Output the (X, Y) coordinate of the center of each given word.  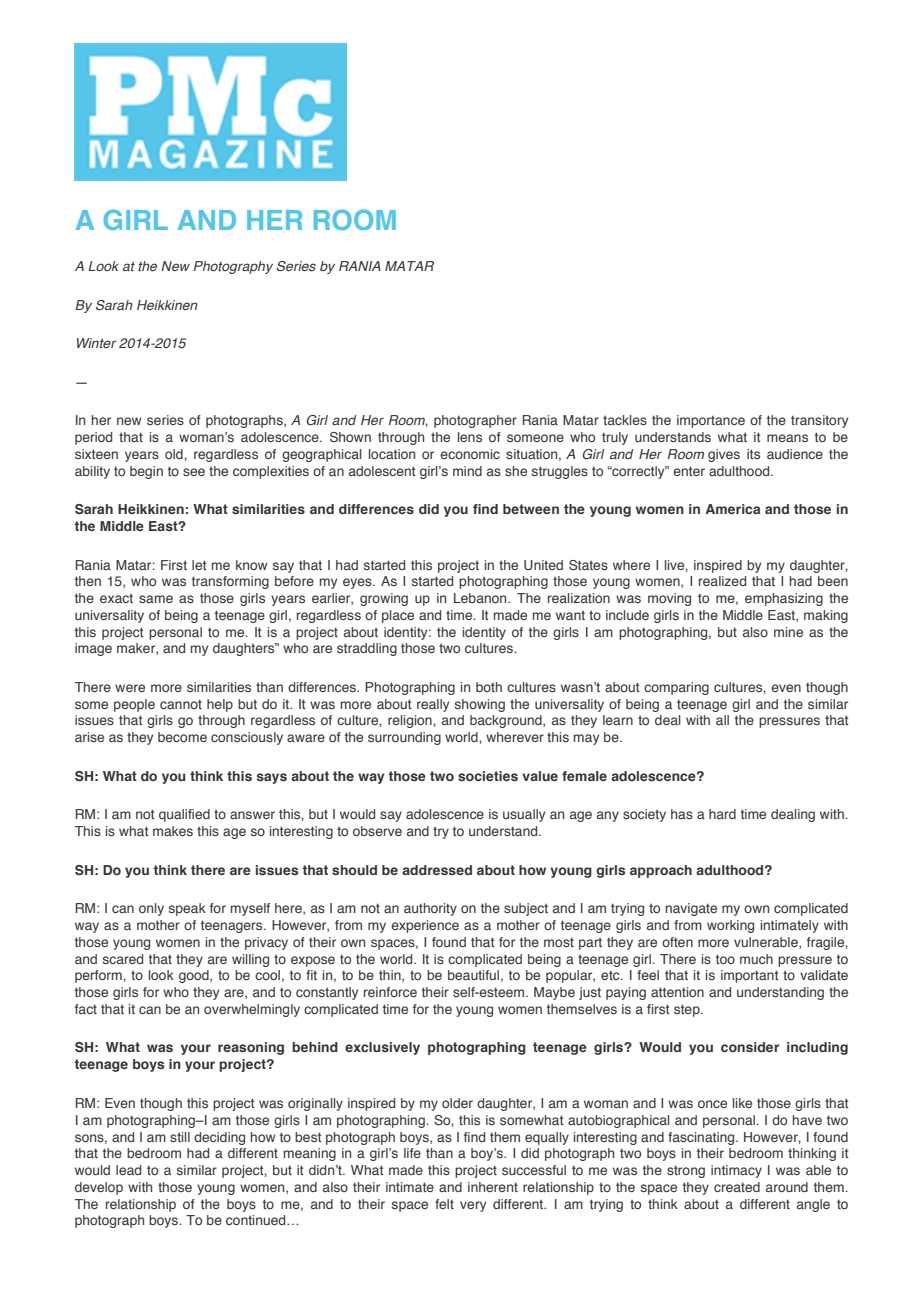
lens (470, 437)
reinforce (390, 992)
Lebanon (481, 598)
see (194, 472)
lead (128, 1170)
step (688, 1010)
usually (524, 815)
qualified (184, 815)
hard (722, 814)
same (156, 599)
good (195, 976)
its (753, 454)
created (737, 1187)
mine (788, 632)
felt (444, 1204)
